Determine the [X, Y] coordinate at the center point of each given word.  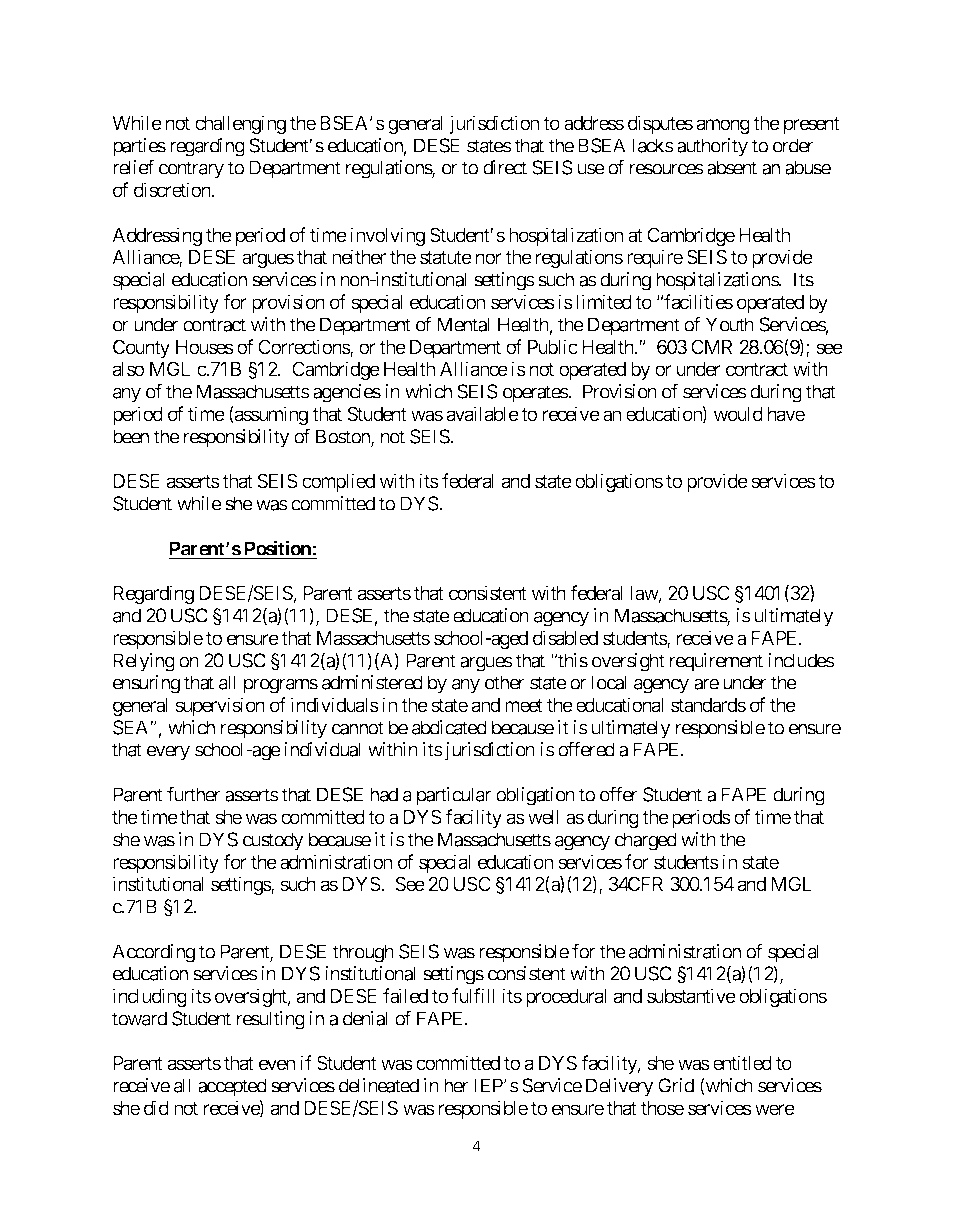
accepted [232, 1087]
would [738, 414]
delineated [379, 1085]
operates [536, 394]
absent [732, 167]
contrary [191, 170]
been [131, 436]
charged [646, 841]
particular [454, 796]
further [194, 794]
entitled [742, 1062]
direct [505, 167]
